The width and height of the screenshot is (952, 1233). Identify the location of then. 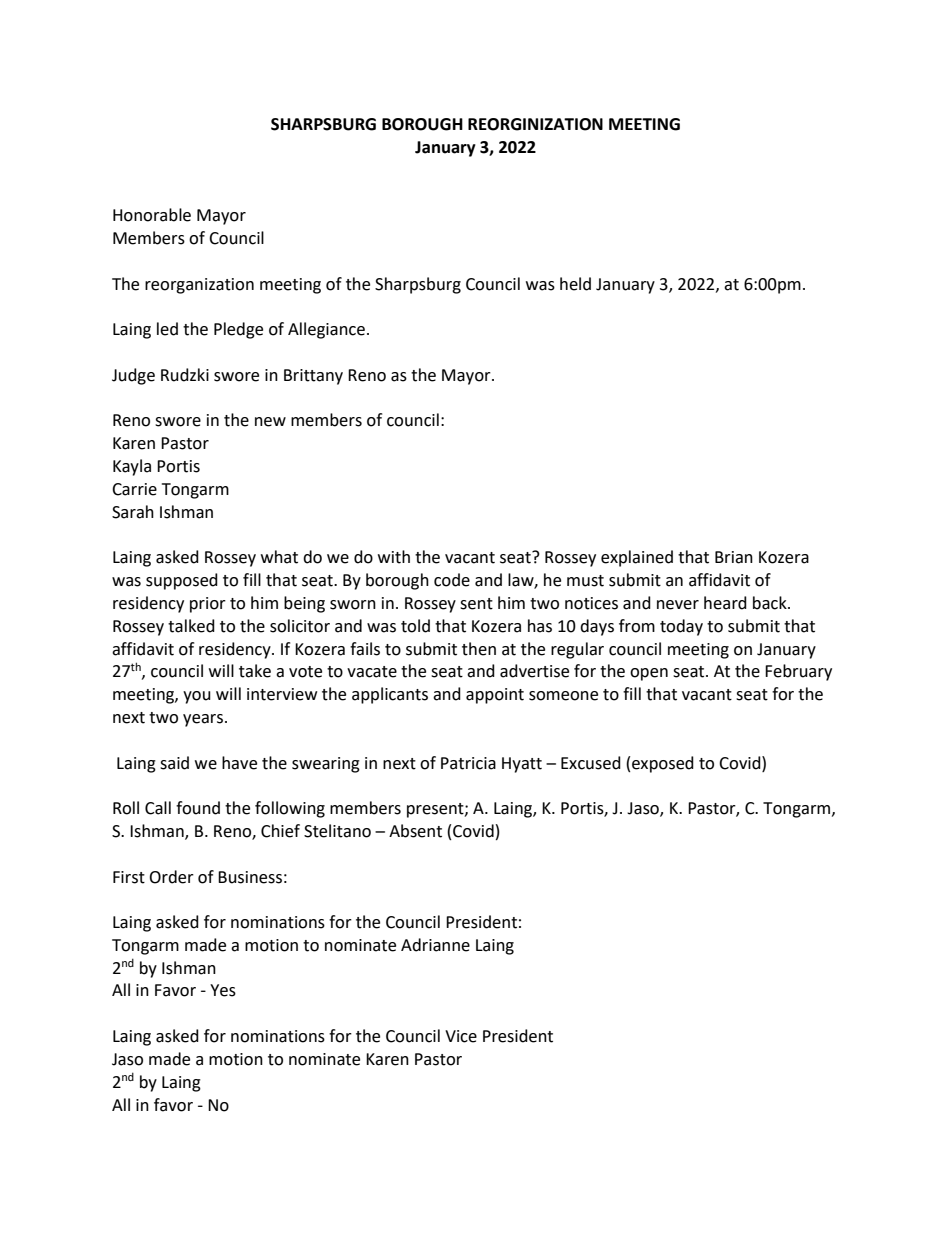
(479, 649).
